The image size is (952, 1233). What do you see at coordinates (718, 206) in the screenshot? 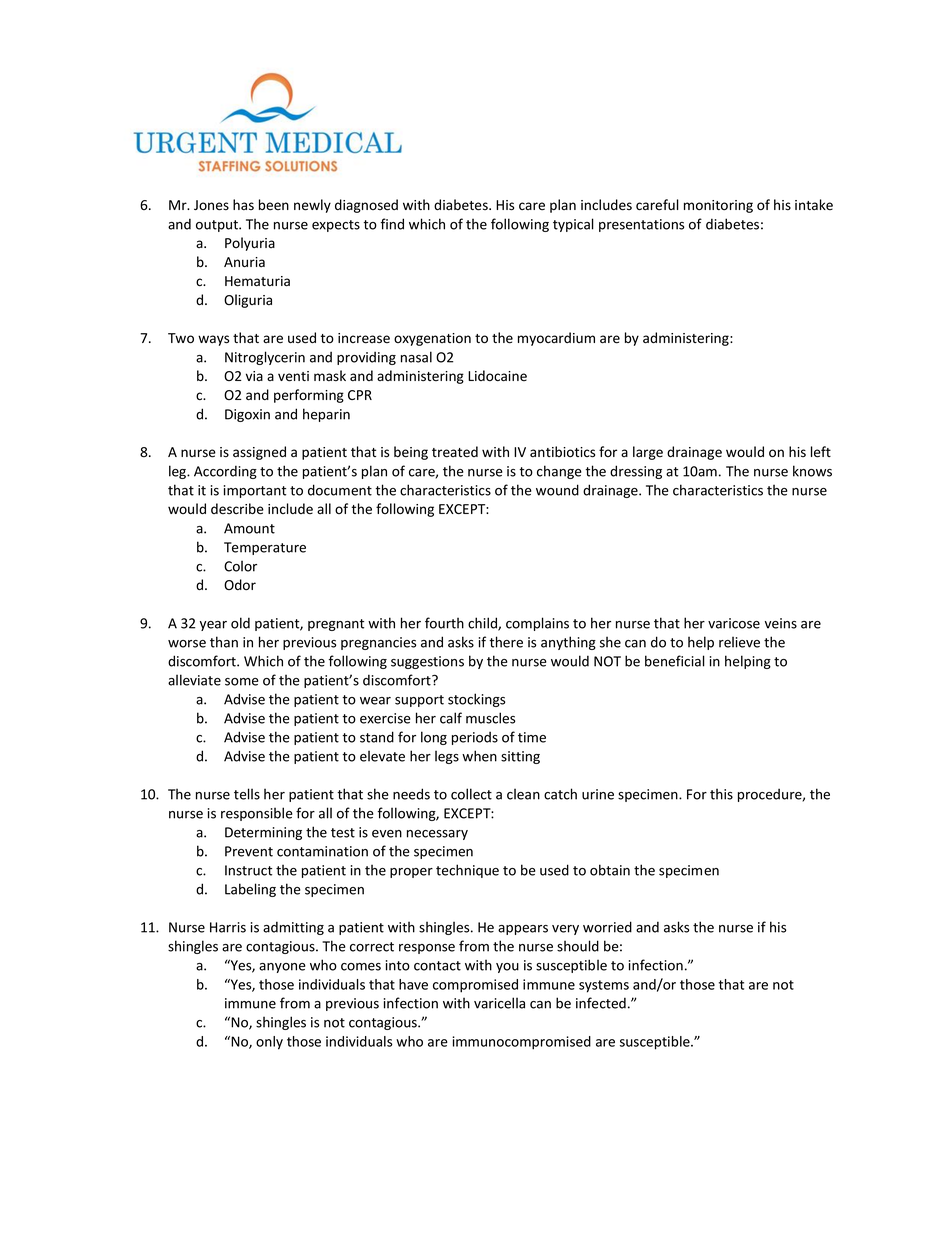
I see `monitoring` at bounding box center [718, 206].
